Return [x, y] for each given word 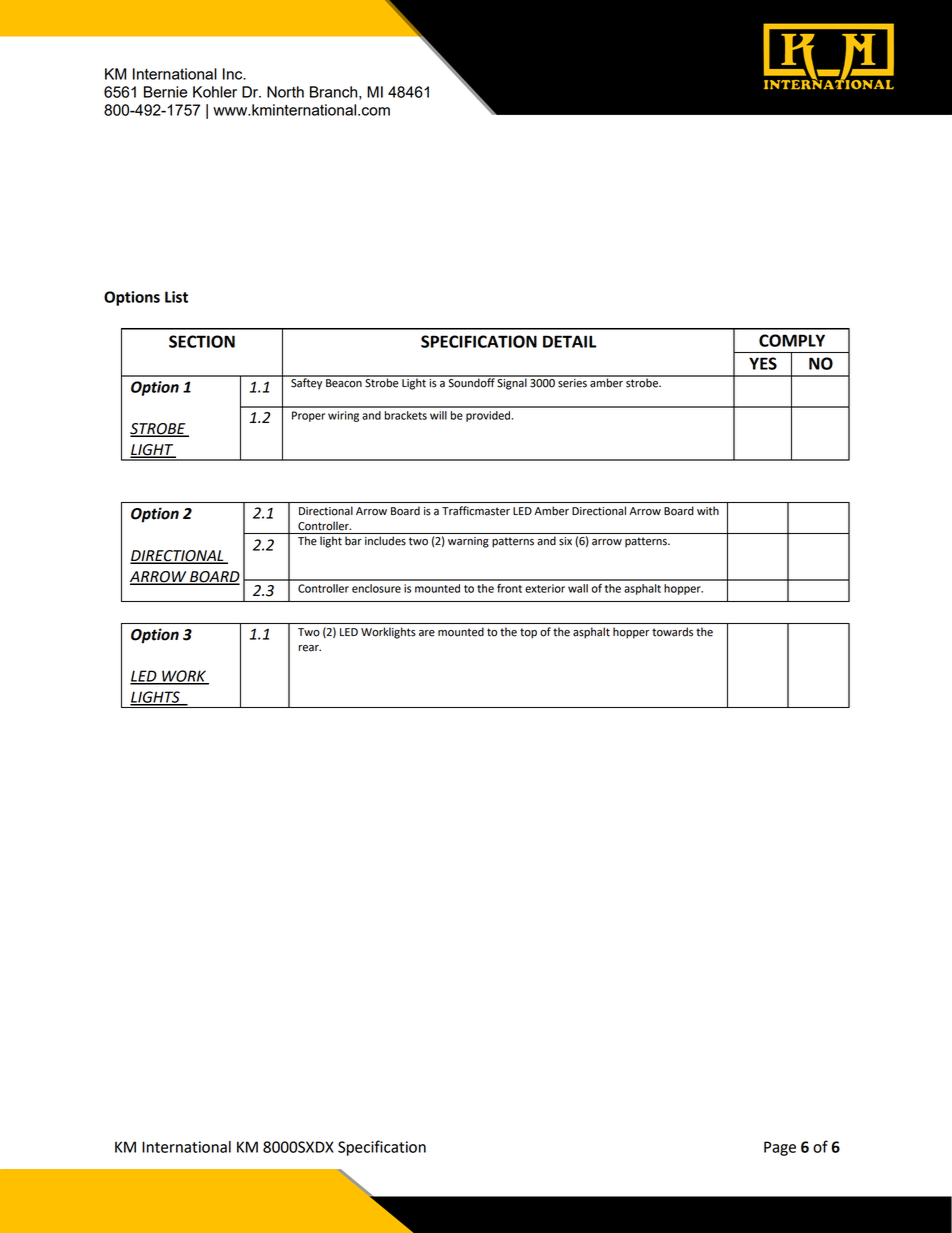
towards [672, 632]
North [285, 92]
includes [385, 541]
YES [763, 363]
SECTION [202, 341]
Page [780, 1148]
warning [468, 542]
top [528, 633]
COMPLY [792, 340]
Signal [512, 383]
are [427, 633]
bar [353, 541]
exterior [545, 588]
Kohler [215, 92]
